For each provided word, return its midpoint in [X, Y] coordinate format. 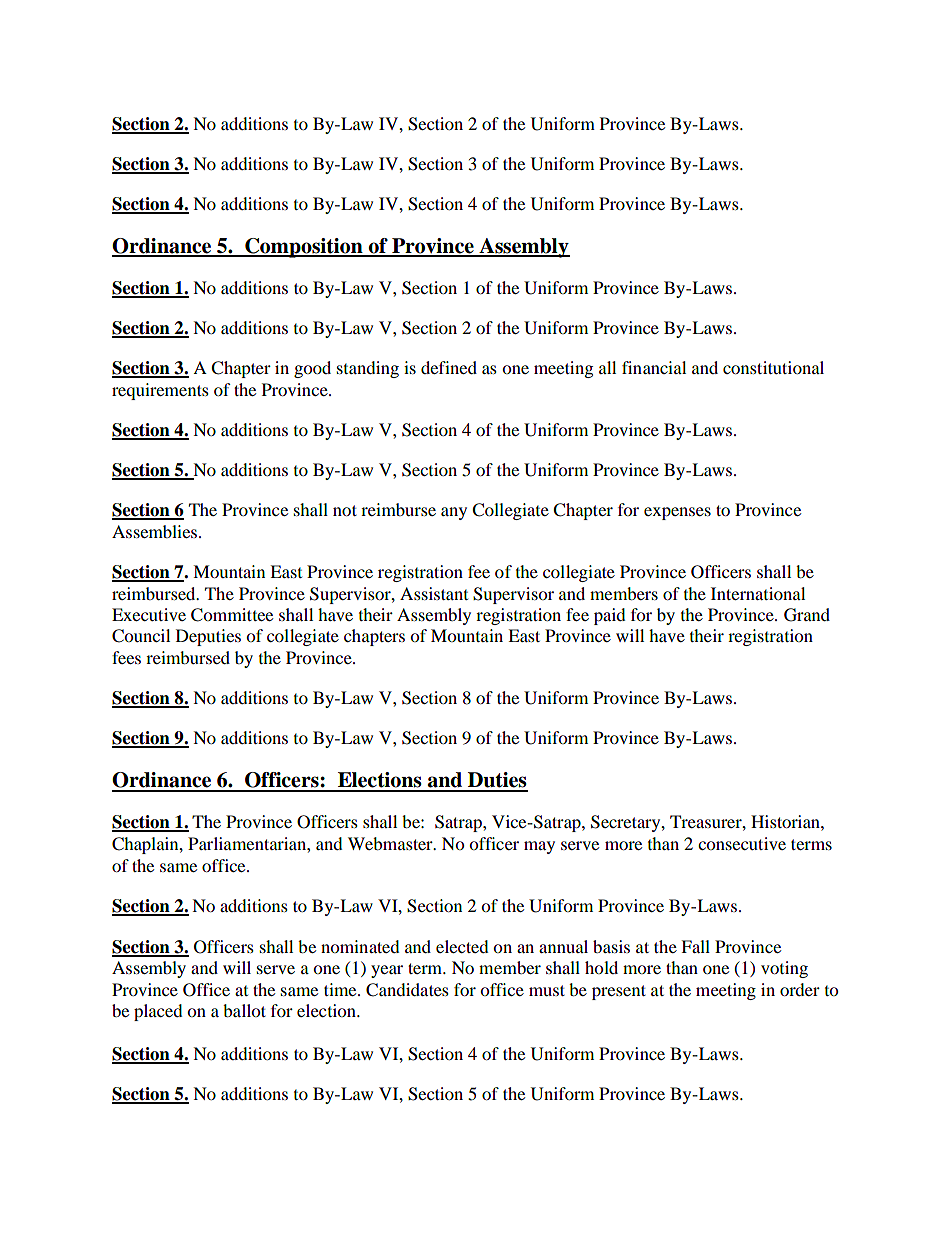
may [539, 847]
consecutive [742, 843]
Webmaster [391, 843]
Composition [304, 248]
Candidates [407, 990]
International [758, 593]
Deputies [208, 637]
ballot [244, 1010]
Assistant [434, 593]
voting [784, 969]
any [454, 513]
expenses [677, 513]
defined [449, 367]
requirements [160, 391]
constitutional [773, 367]
